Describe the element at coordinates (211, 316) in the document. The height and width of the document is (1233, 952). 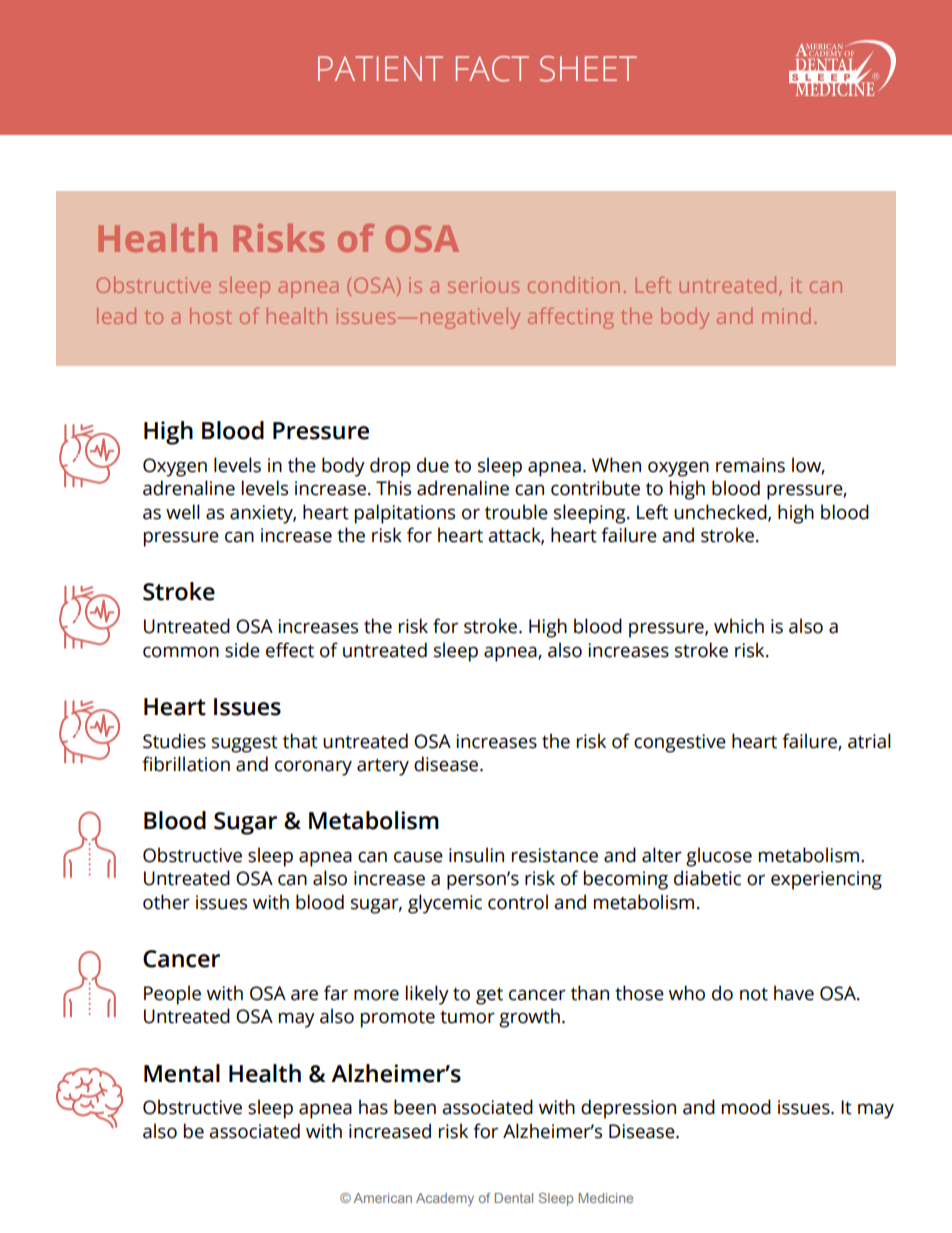
I see `host` at that location.
